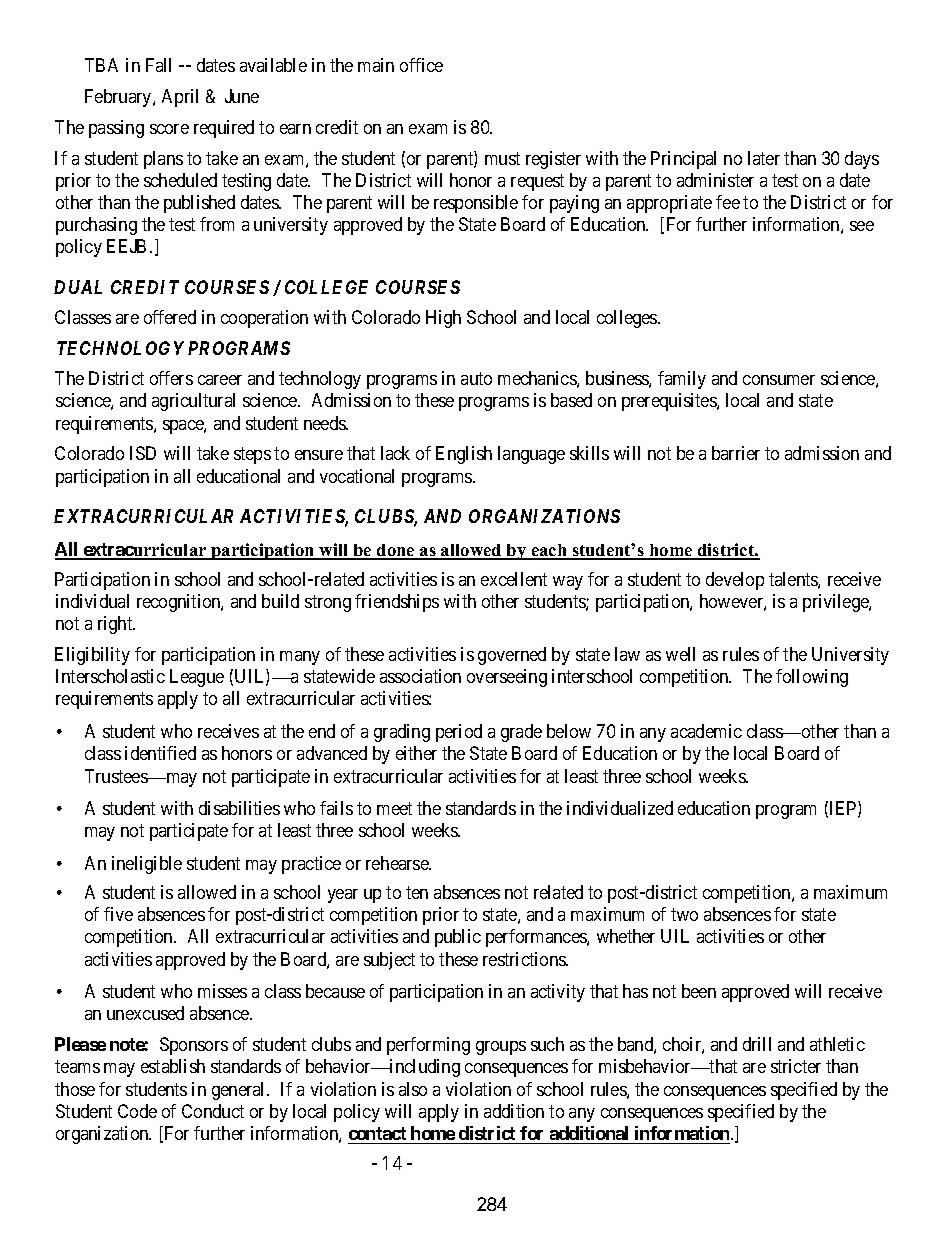  Describe the element at coordinates (180, 98) in the page. I see `April` at that location.
